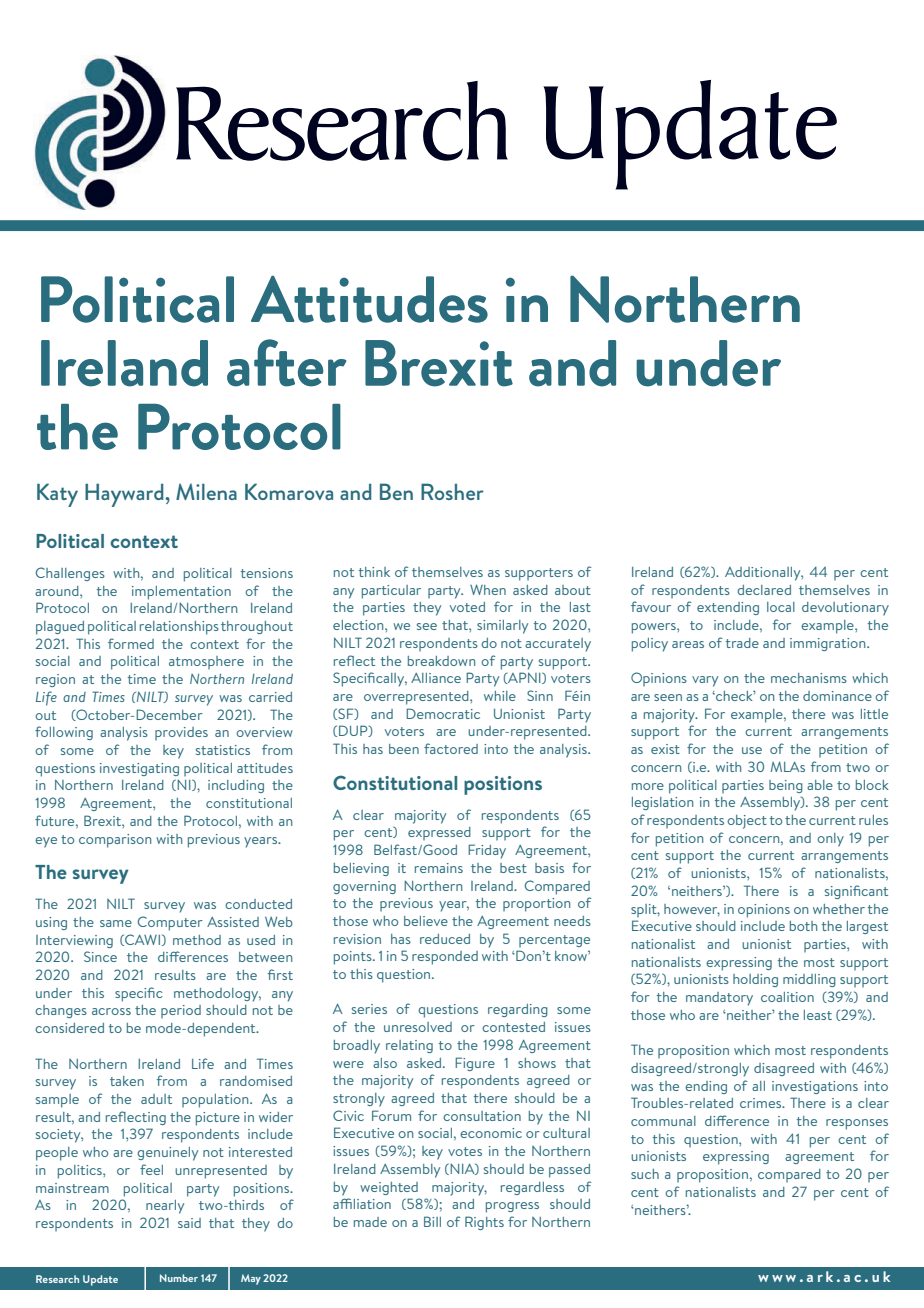 The image size is (924, 1308). Describe the element at coordinates (764, 590) in the screenshot. I see `declared` at that location.
